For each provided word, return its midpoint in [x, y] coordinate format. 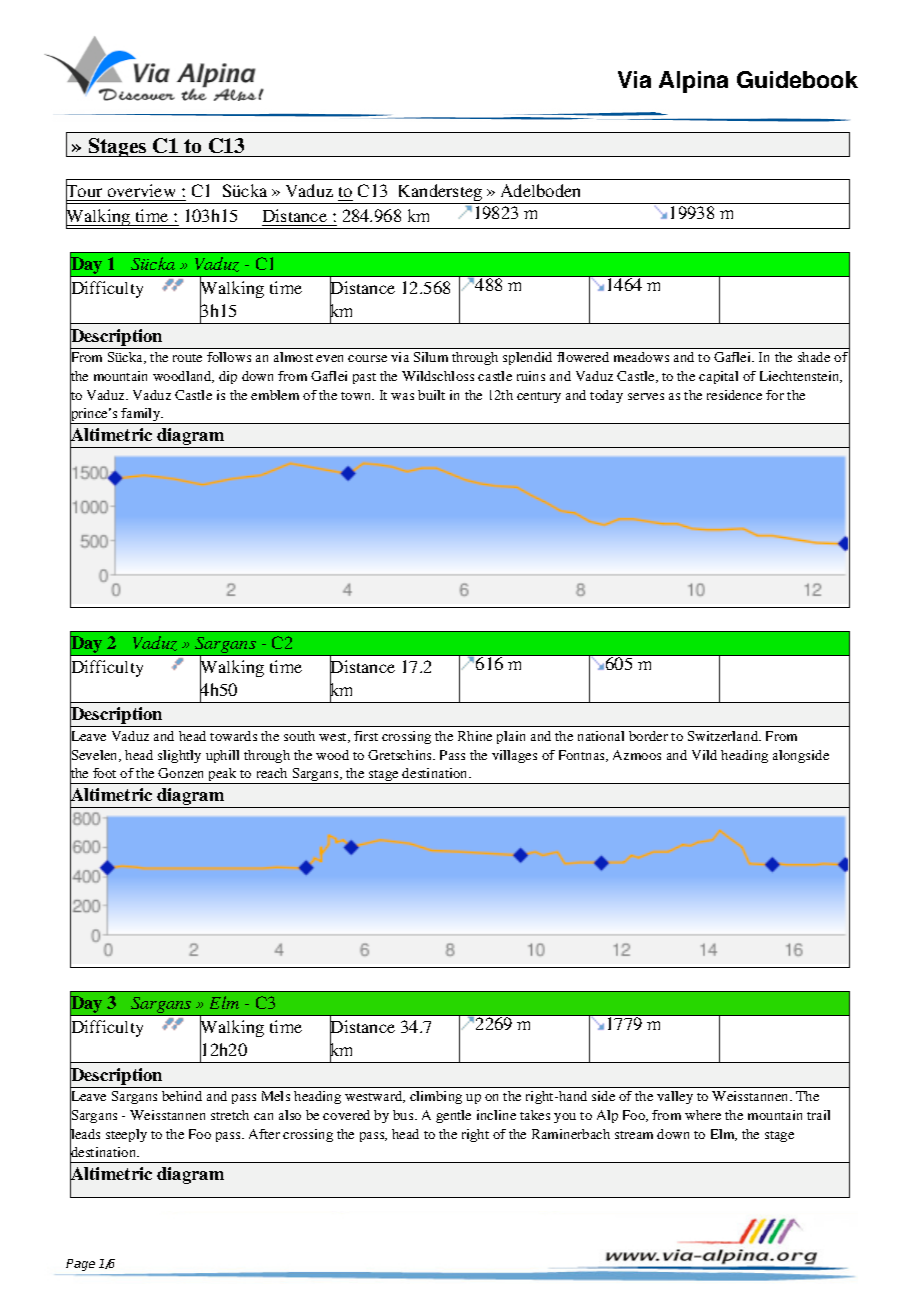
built [431, 395]
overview [142, 192]
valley [675, 1097]
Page [80, 1265]
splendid [527, 358]
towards [233, 736]
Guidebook [797, 79]
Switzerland [724, 736]
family [141, 416]
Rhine [475, 736]
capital [718, 377]
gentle [453, 1116]
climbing [436, 1097]
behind [182, 1096]
